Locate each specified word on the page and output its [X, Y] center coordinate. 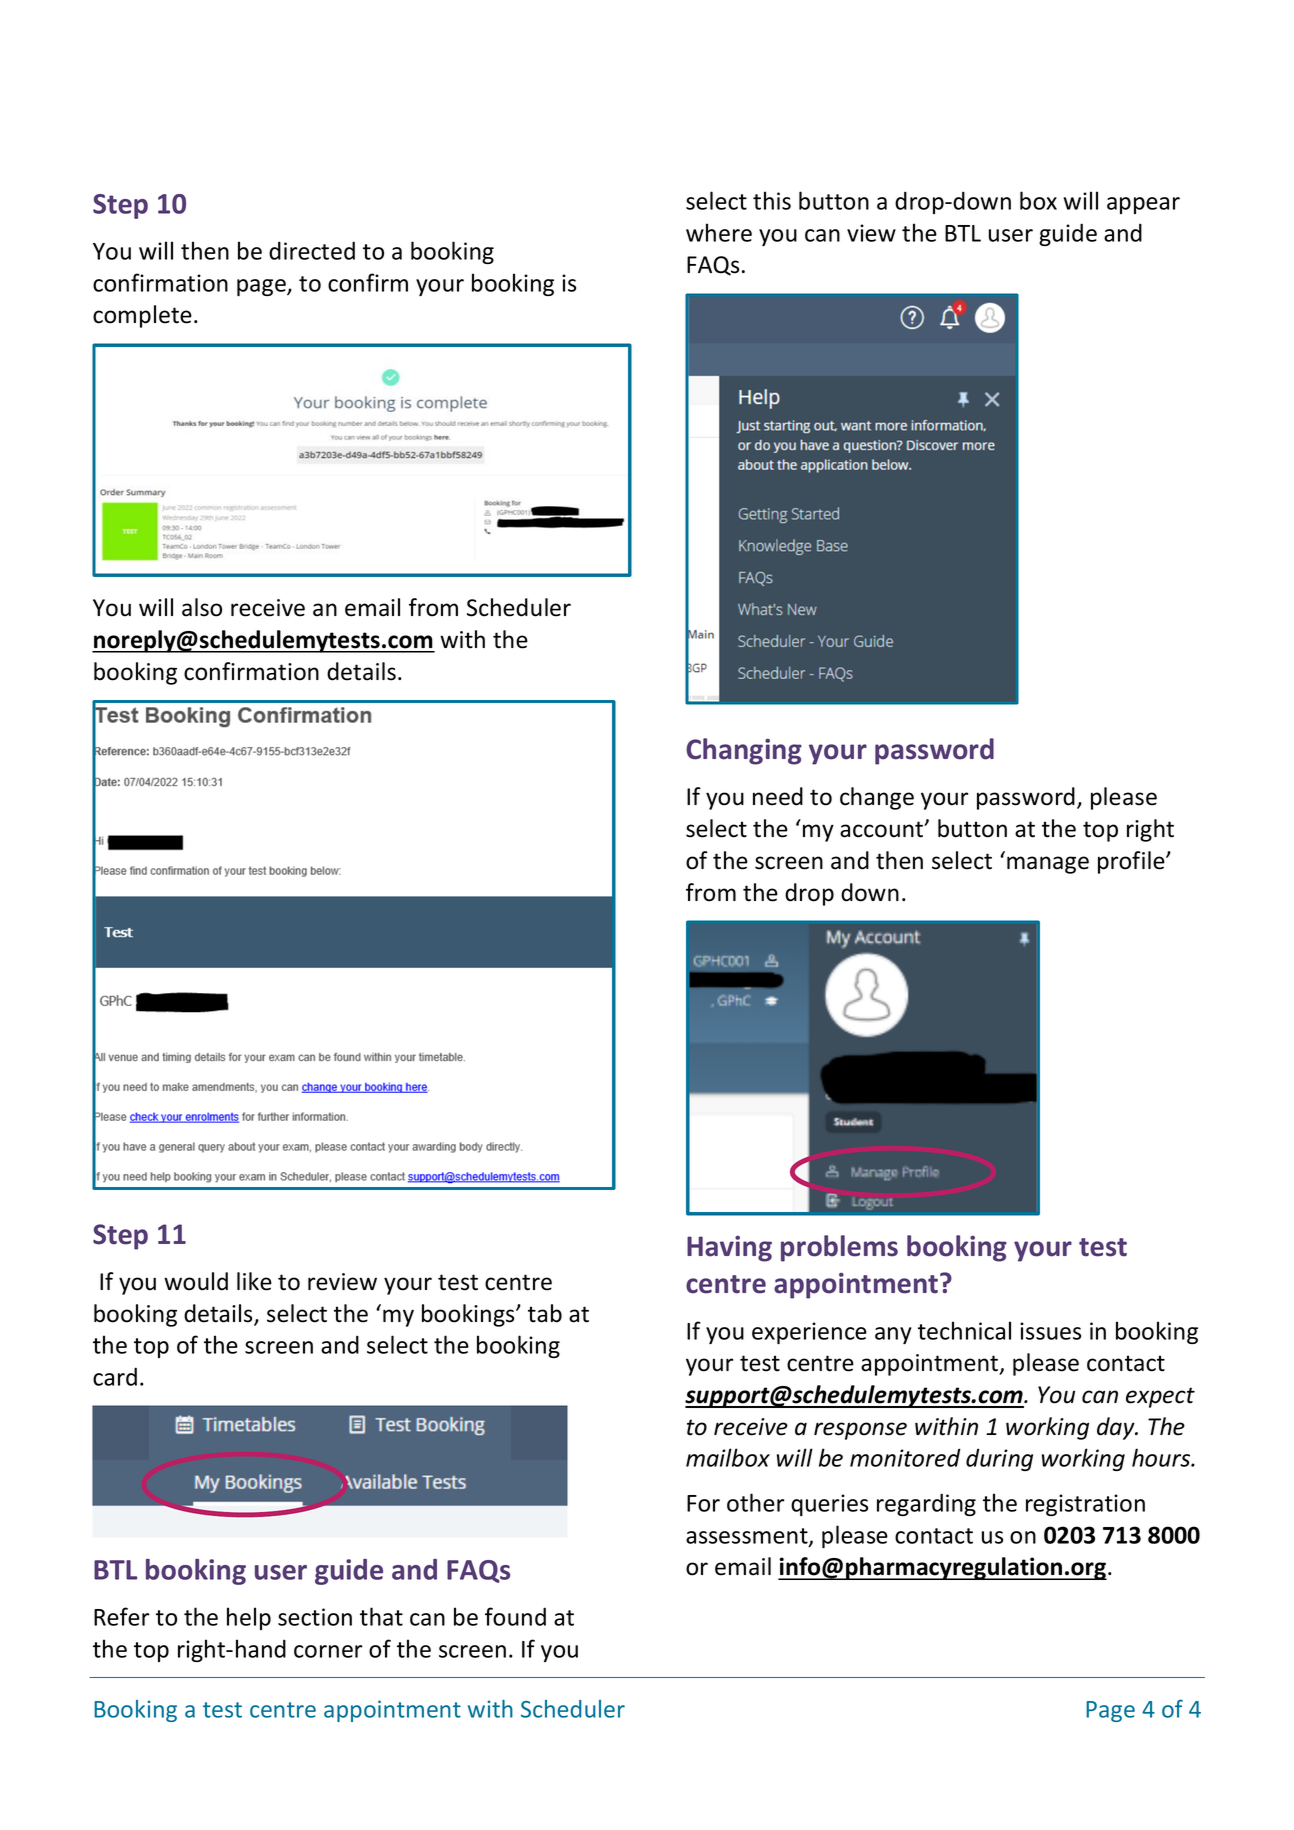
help [249, 1618]
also [202, 607]
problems [839, 1248]
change [877, 798]
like [254, 1281]
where [719, 232]
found [515, 1616]
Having [729, 1249]
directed [312, 250]
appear [1143, 205]
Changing [744, 751]
